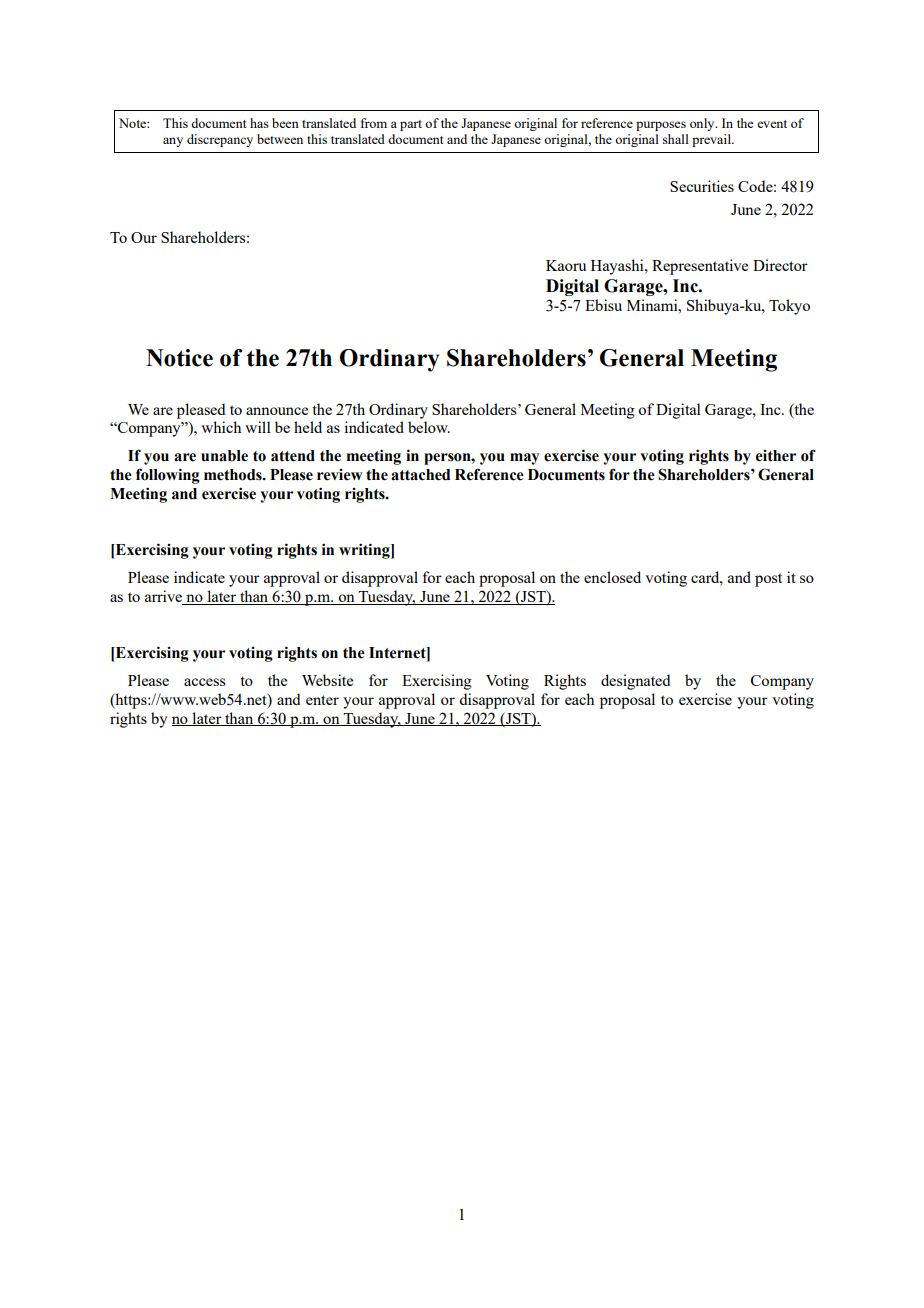  Describe the element at coordinates (204, 682) in the screenshot. I see `access` at that location.
